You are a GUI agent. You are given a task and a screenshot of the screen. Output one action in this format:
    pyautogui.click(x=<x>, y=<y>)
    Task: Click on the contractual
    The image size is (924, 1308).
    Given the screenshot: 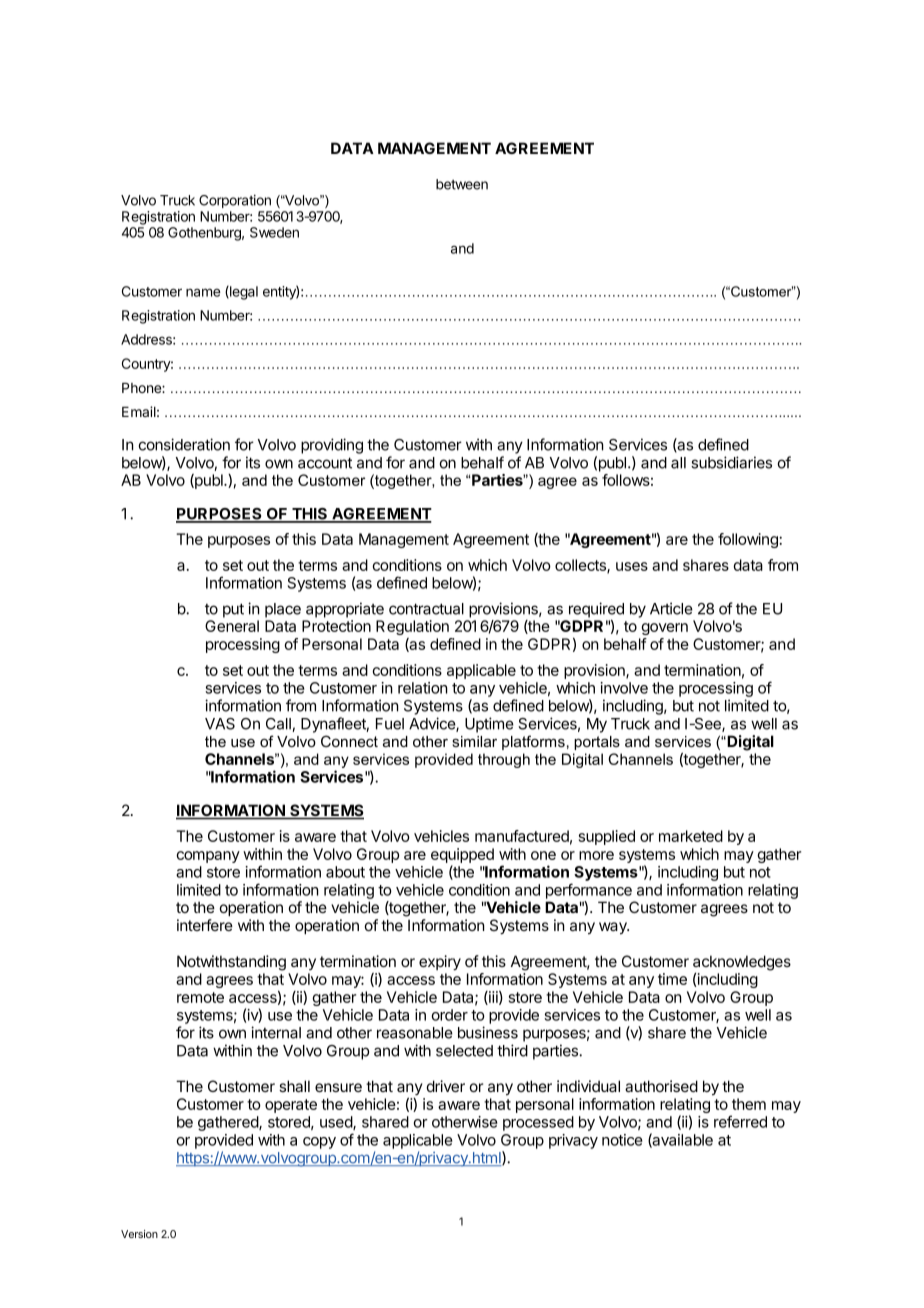 What is the action you would take?
    pyautogui.click(x=426, y=609)
